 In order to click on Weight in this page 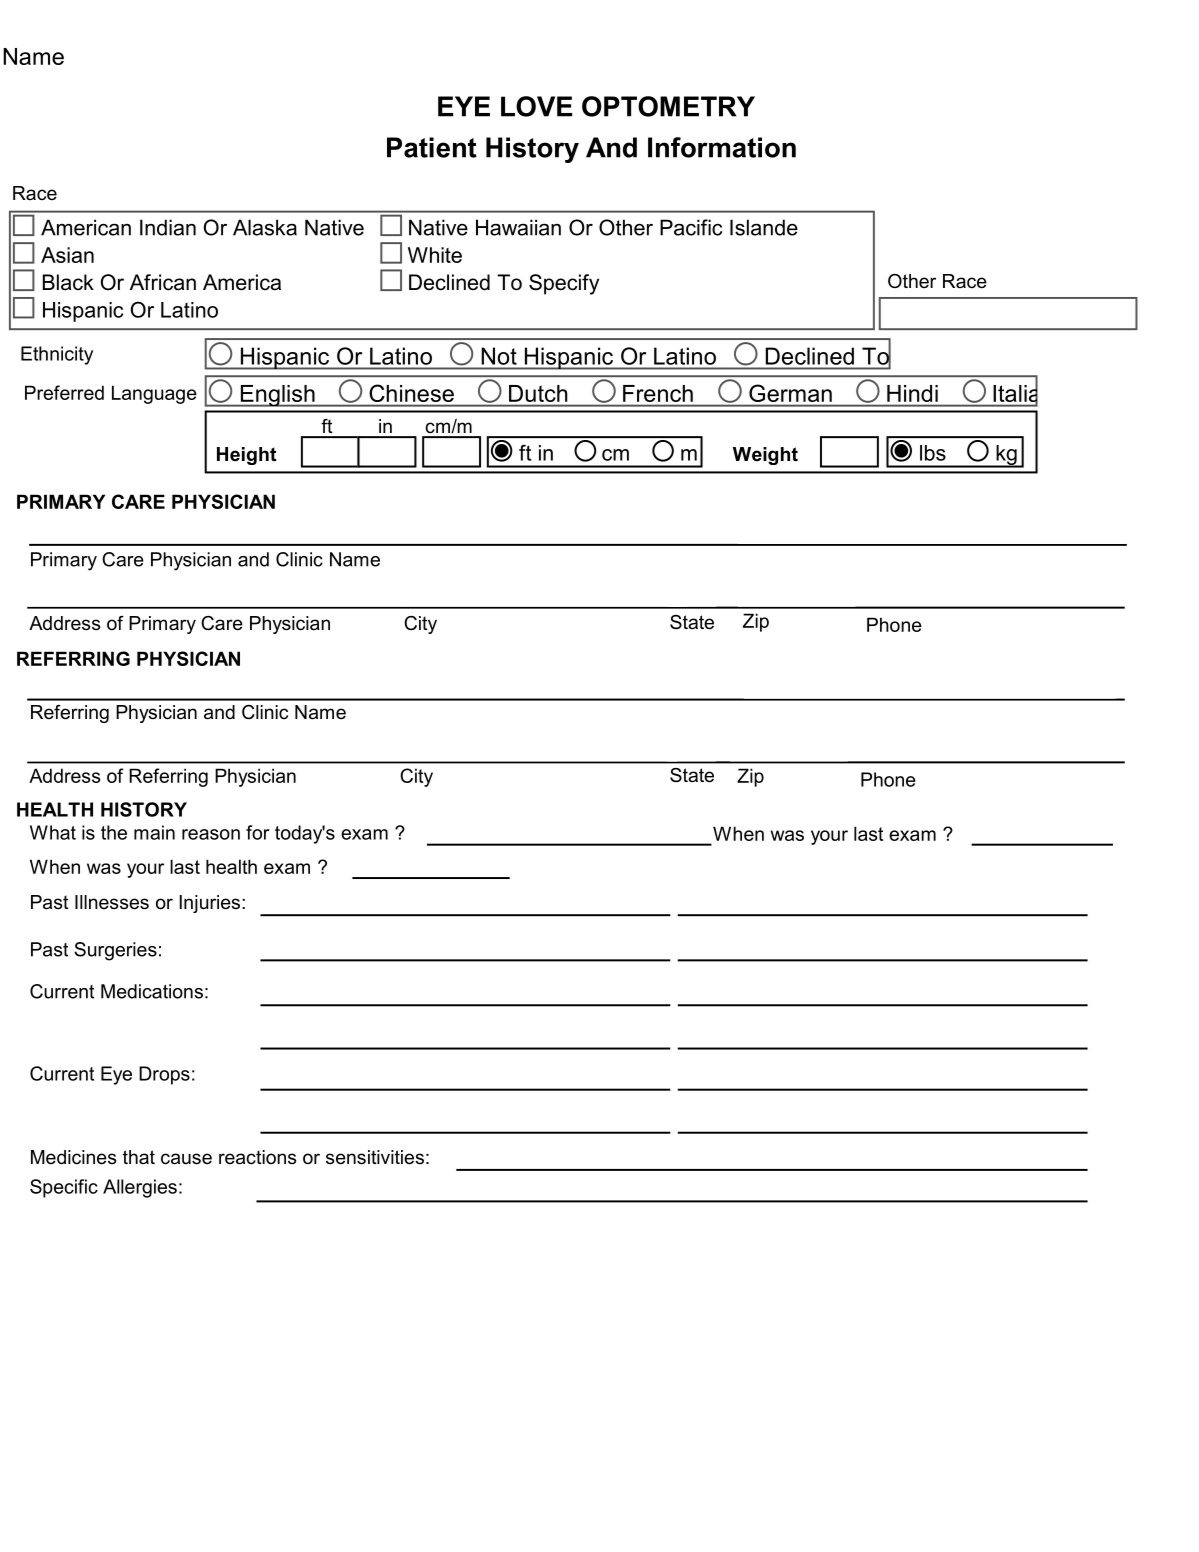, I will do `click(765, 456)`.
